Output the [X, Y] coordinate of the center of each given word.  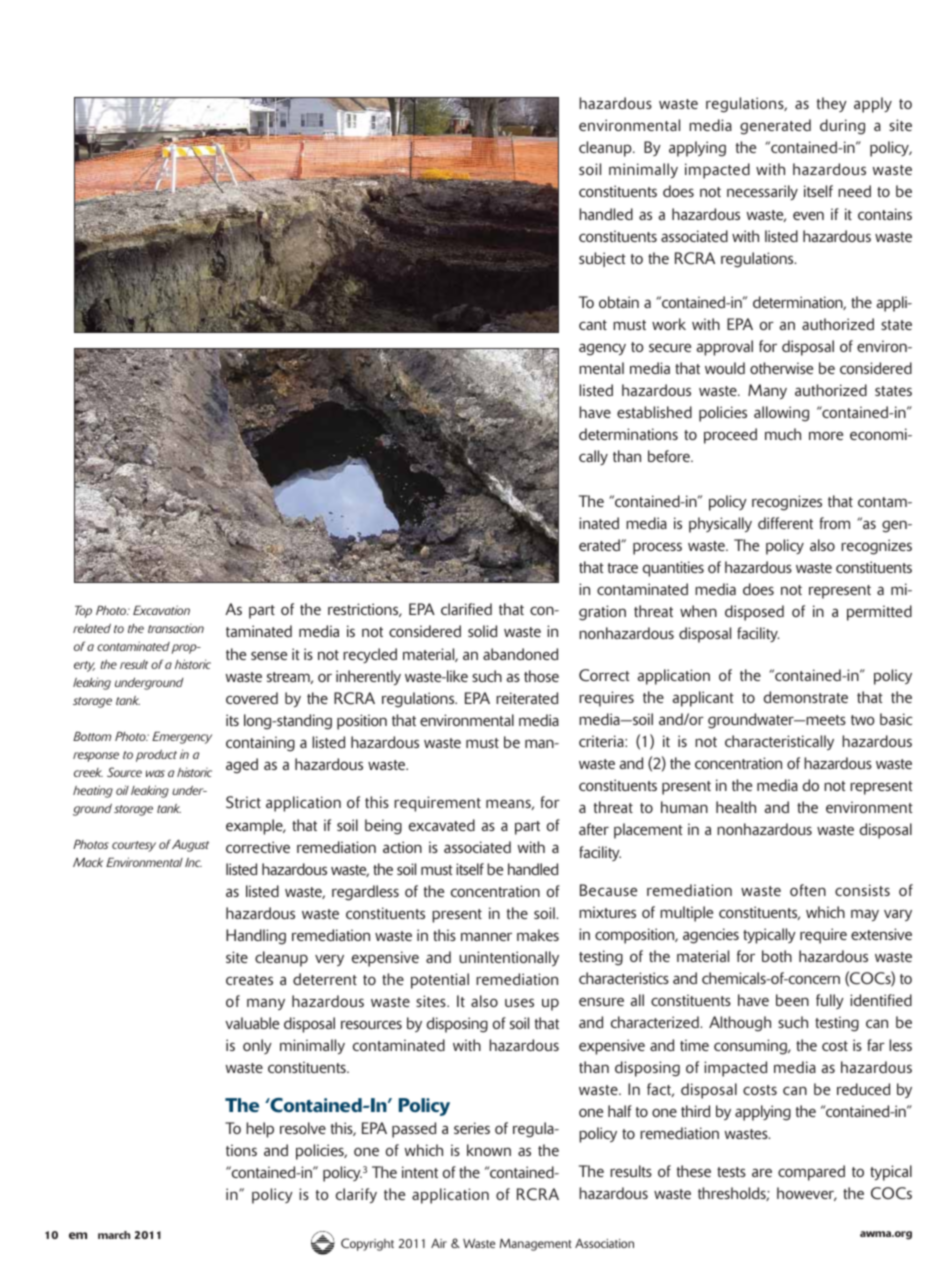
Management [536, 1244]
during [842, 127]
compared [811, 1173]
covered [252, 698]
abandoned [520, 654]
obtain [619, 302]
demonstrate [806, 697]
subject [602, 259]
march [114, 1235]
